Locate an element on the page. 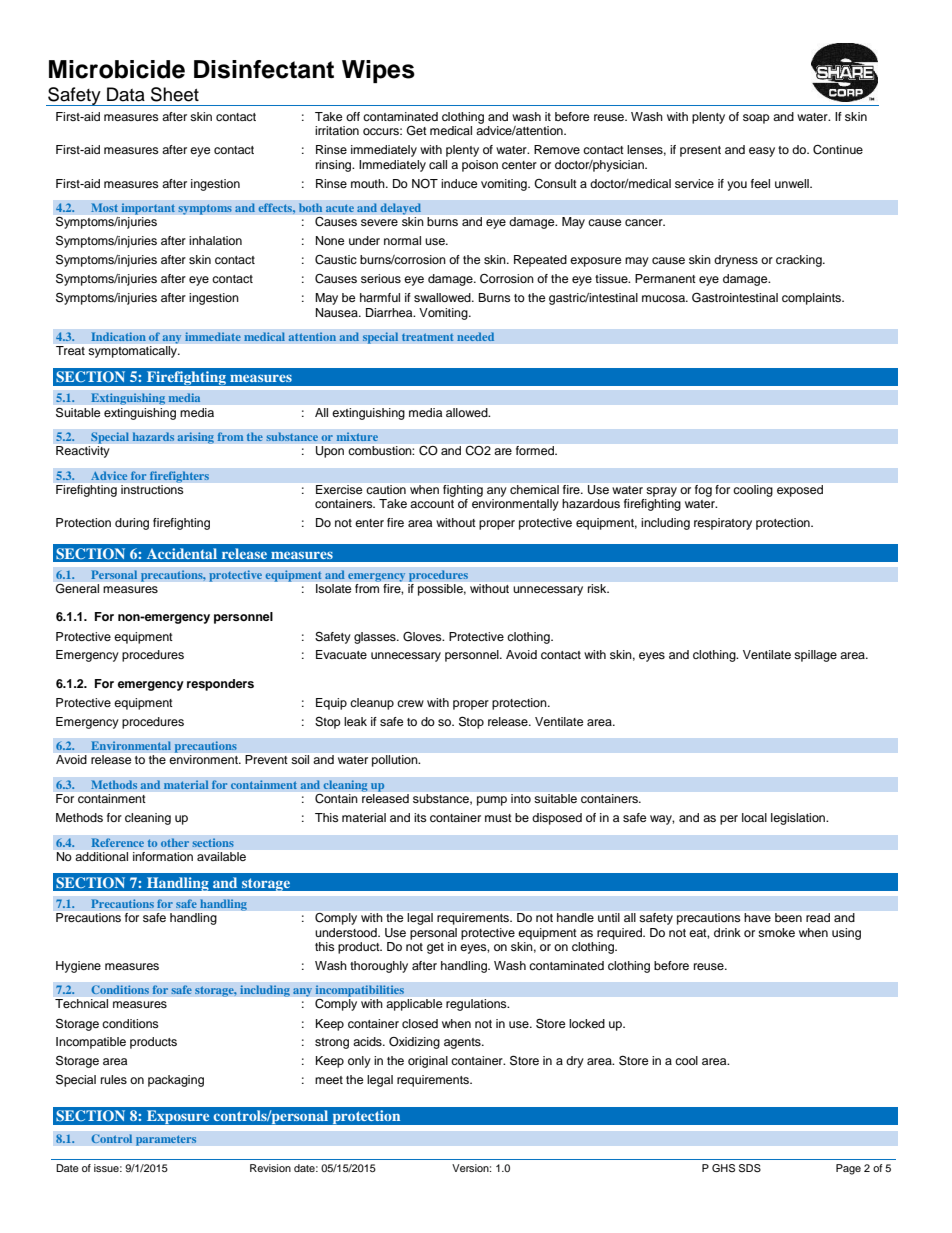 The height and width of the image is (1233, 952). Gloves is located at coordinates (423, 637).
